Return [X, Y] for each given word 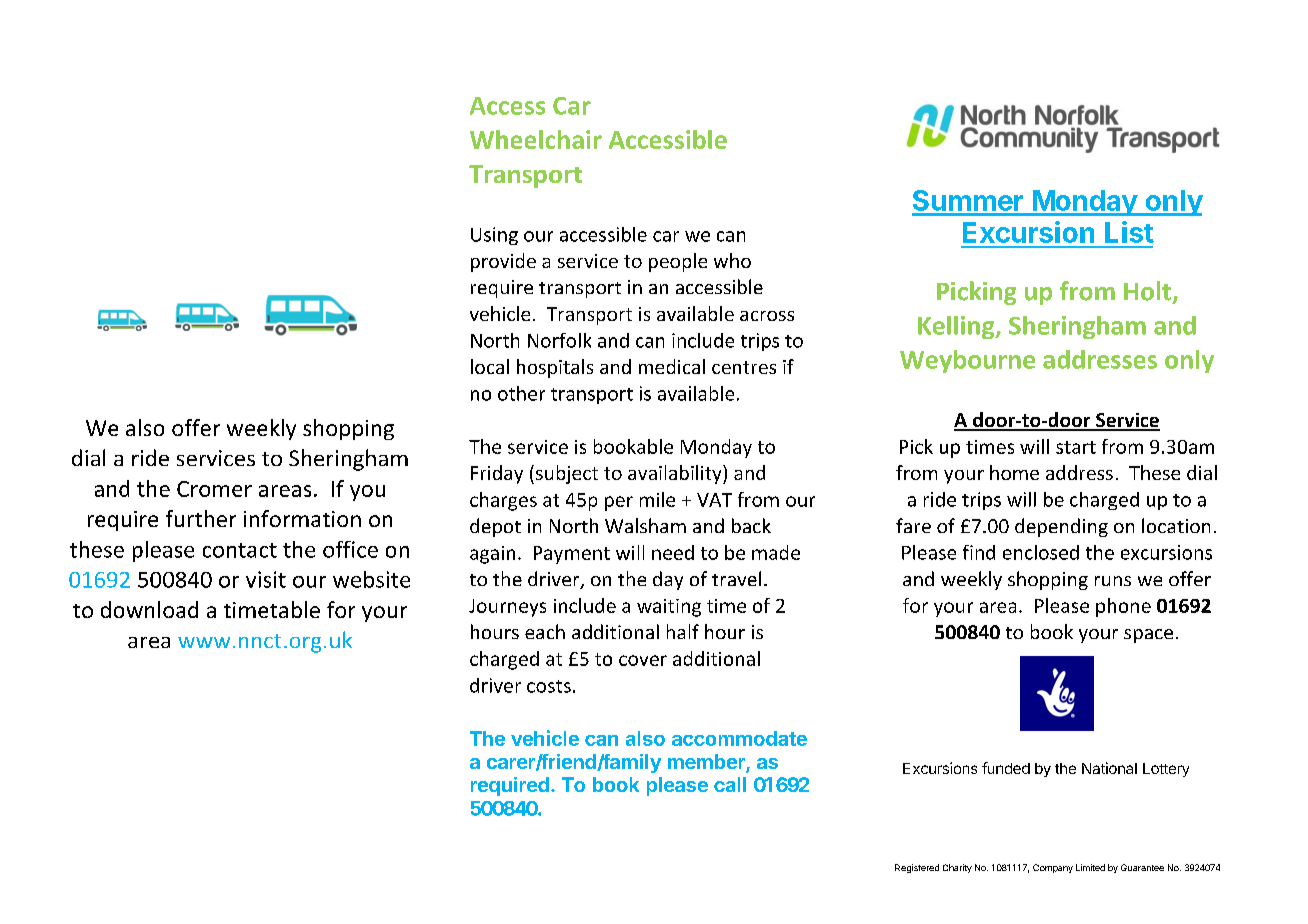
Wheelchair [536, 139]
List [1129, 232]
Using [494, 236]
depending [1061, 527]
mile [657, 499]
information [302, 518]
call [730, 784]
